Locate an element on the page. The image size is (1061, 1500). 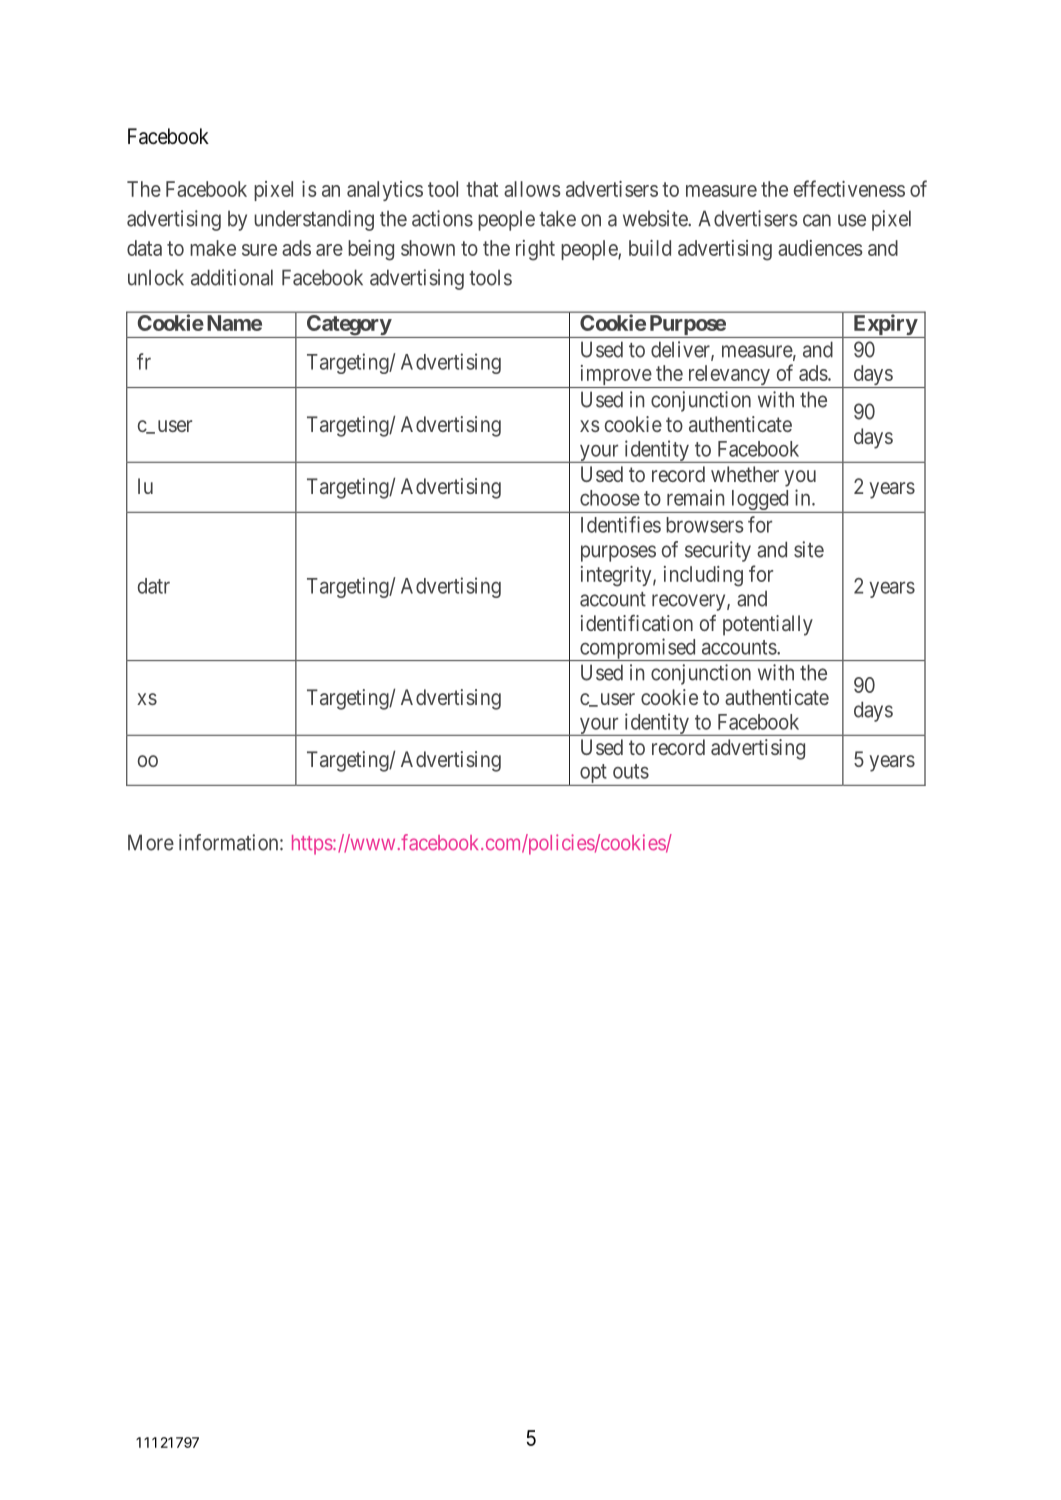
opt is located at coordinates (593, 775).
